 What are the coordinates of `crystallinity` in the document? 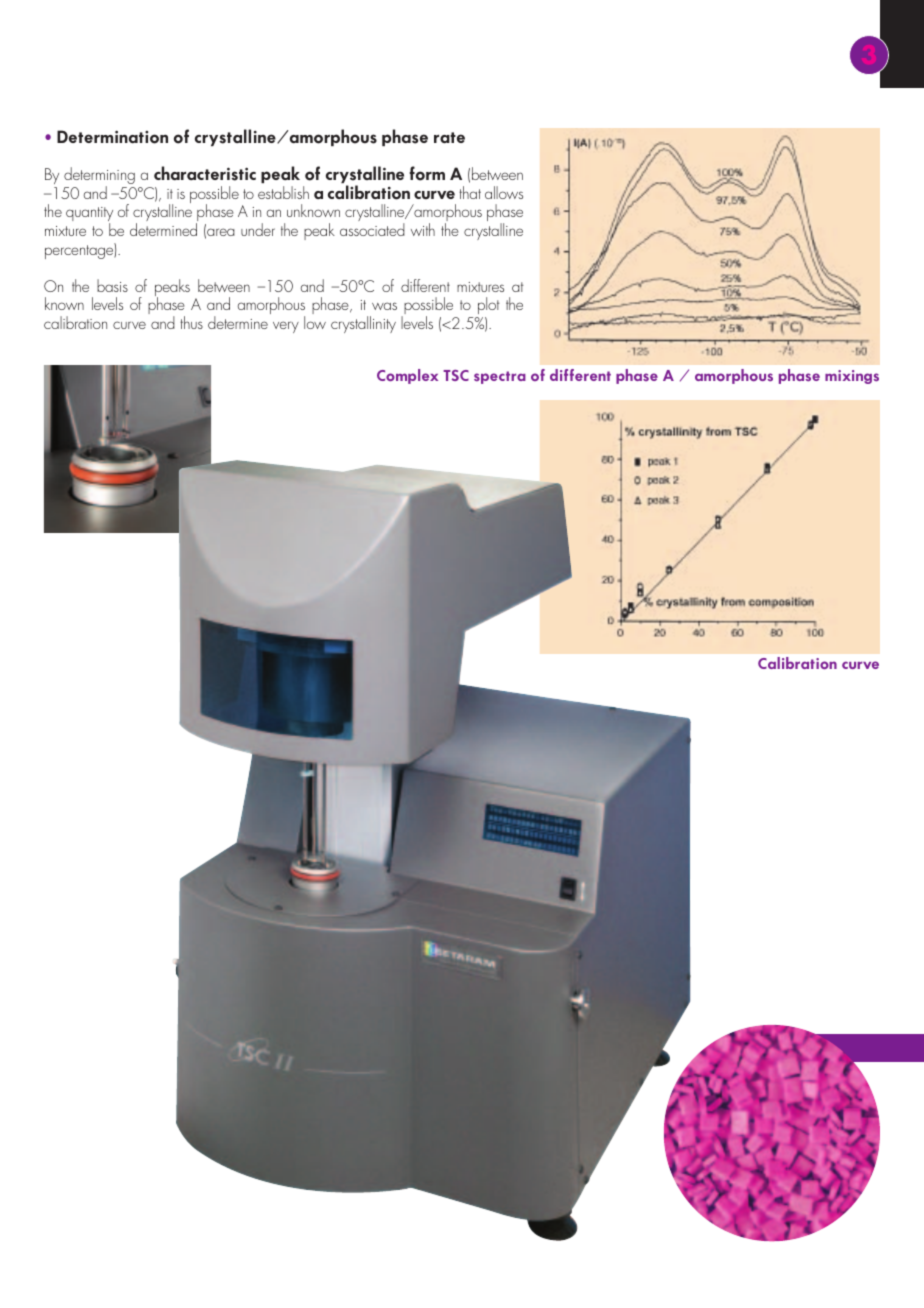 It's located at (363, 324).
